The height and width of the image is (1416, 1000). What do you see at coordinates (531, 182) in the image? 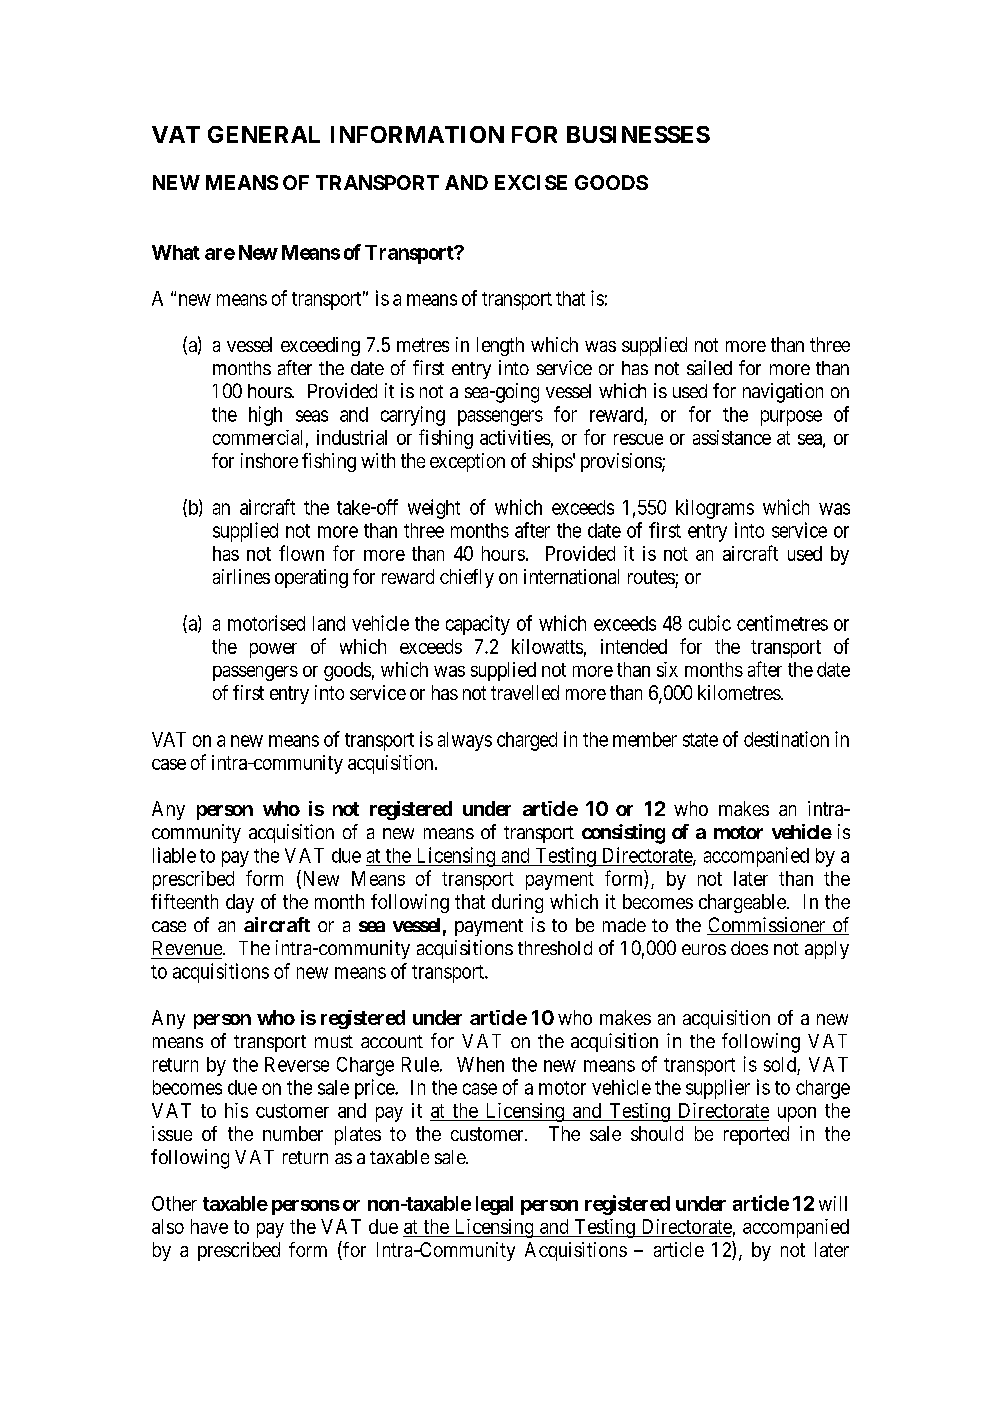
I see `EXCISE` at bounding box center [531, 182].
